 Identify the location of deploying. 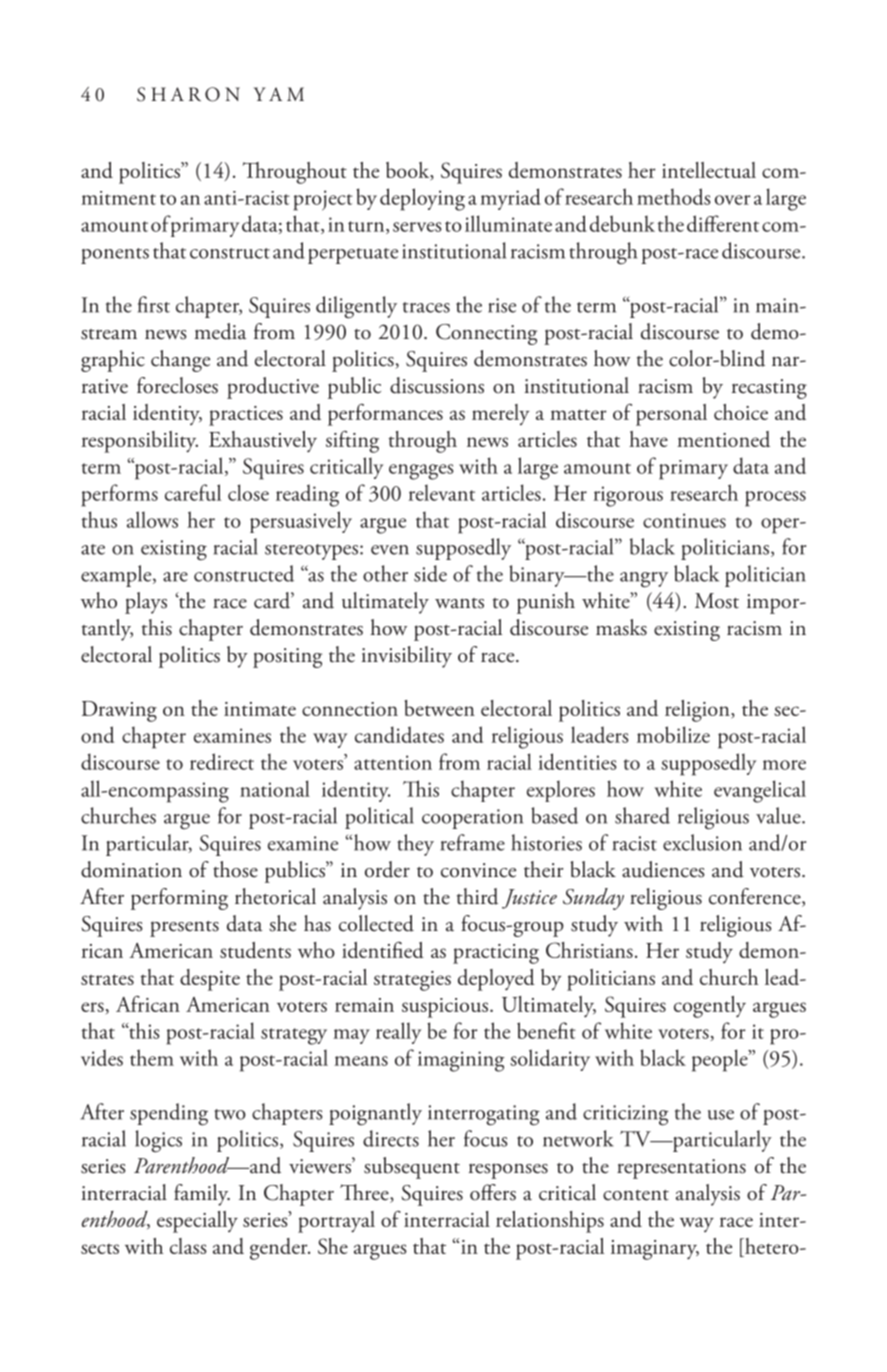
(422, 199).
